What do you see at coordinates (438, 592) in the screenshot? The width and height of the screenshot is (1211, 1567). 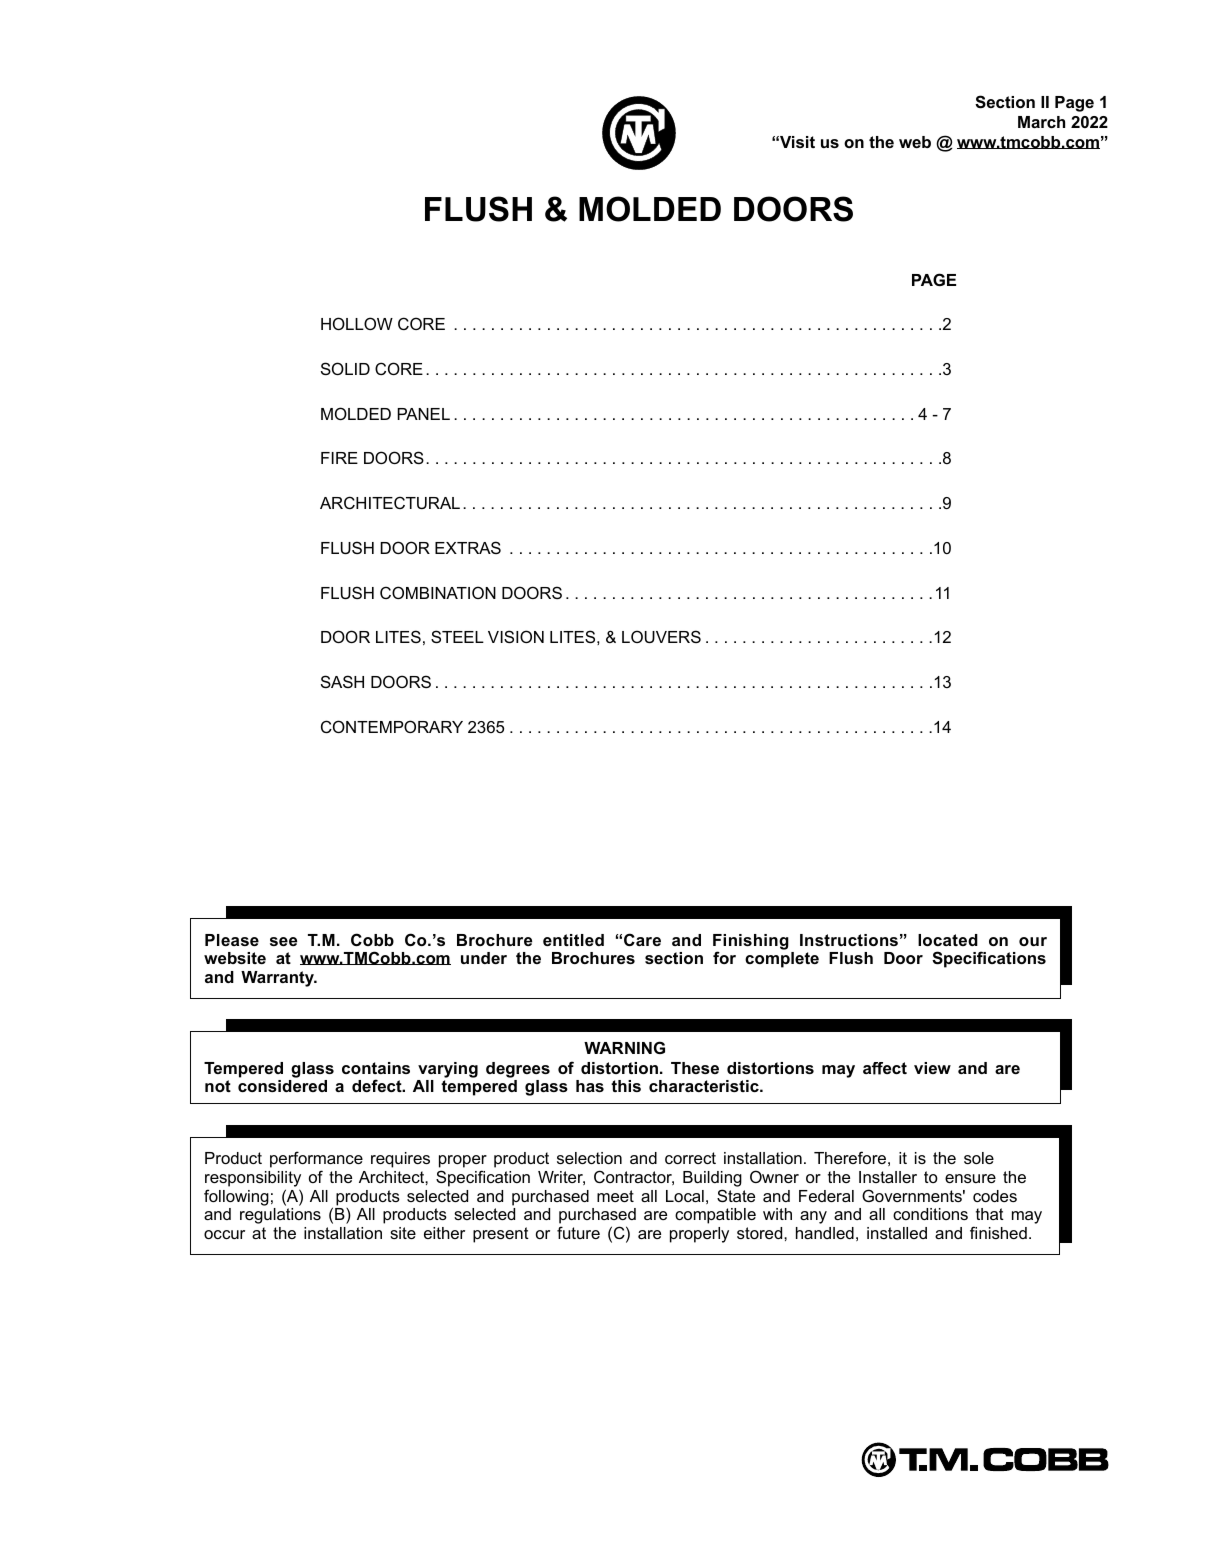 I see `COMBINATION` at bounding box center [438, 592].
